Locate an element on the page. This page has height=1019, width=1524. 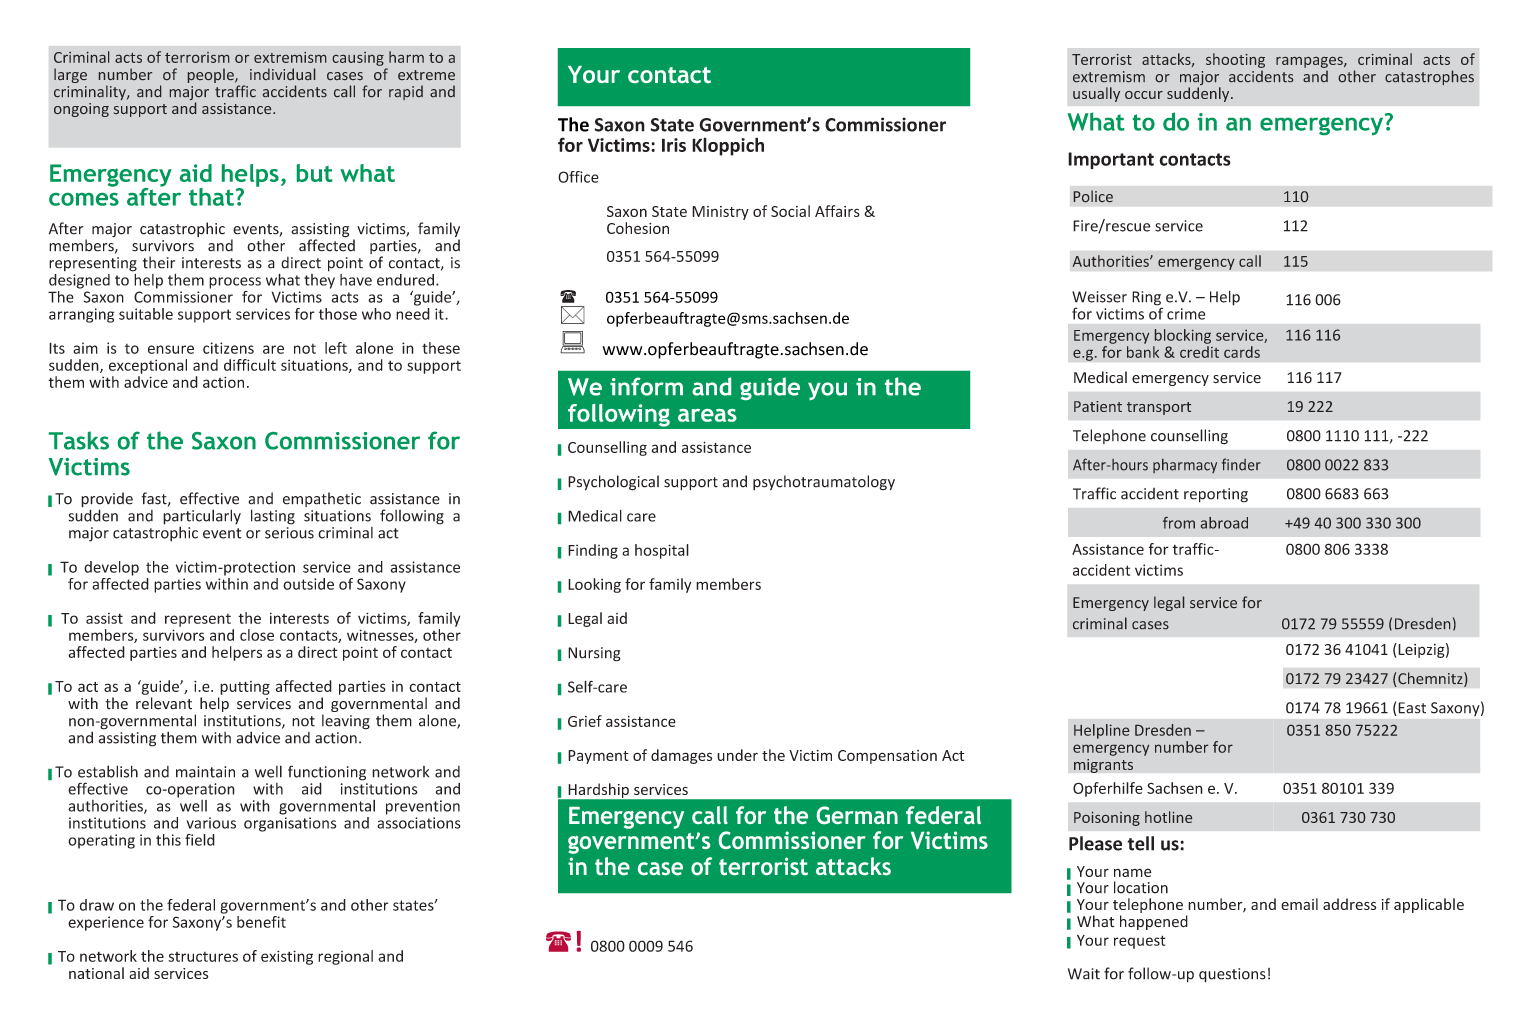
cards is located at coordinates (1242, 352).
